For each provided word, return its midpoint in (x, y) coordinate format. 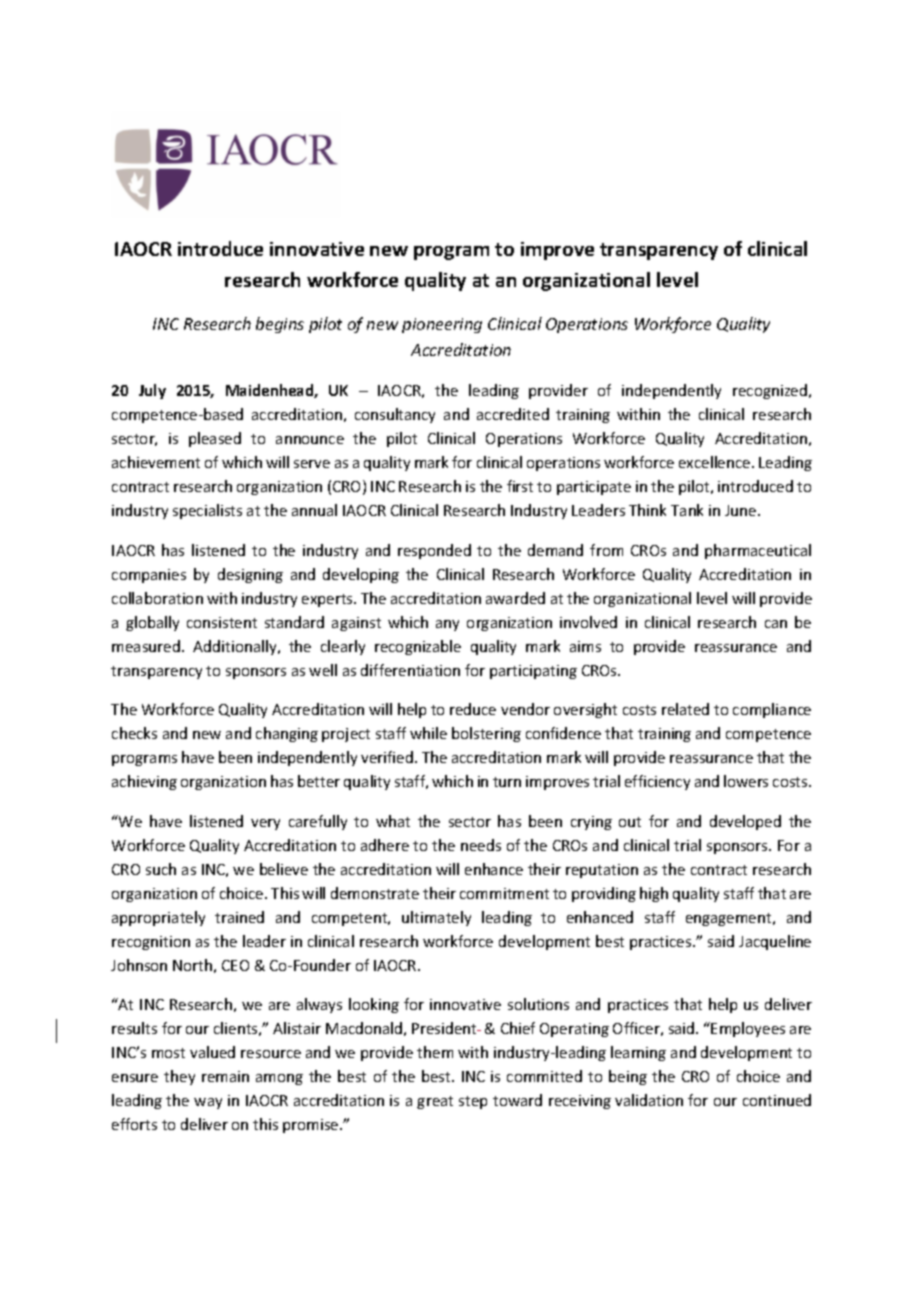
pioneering (442, 325)
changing (287, 734)
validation (649, 1100)
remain (225, 1076)
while (428, 733)
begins (280, 325)
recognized (771, 391)
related (685, 709)
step (473, 1102)
